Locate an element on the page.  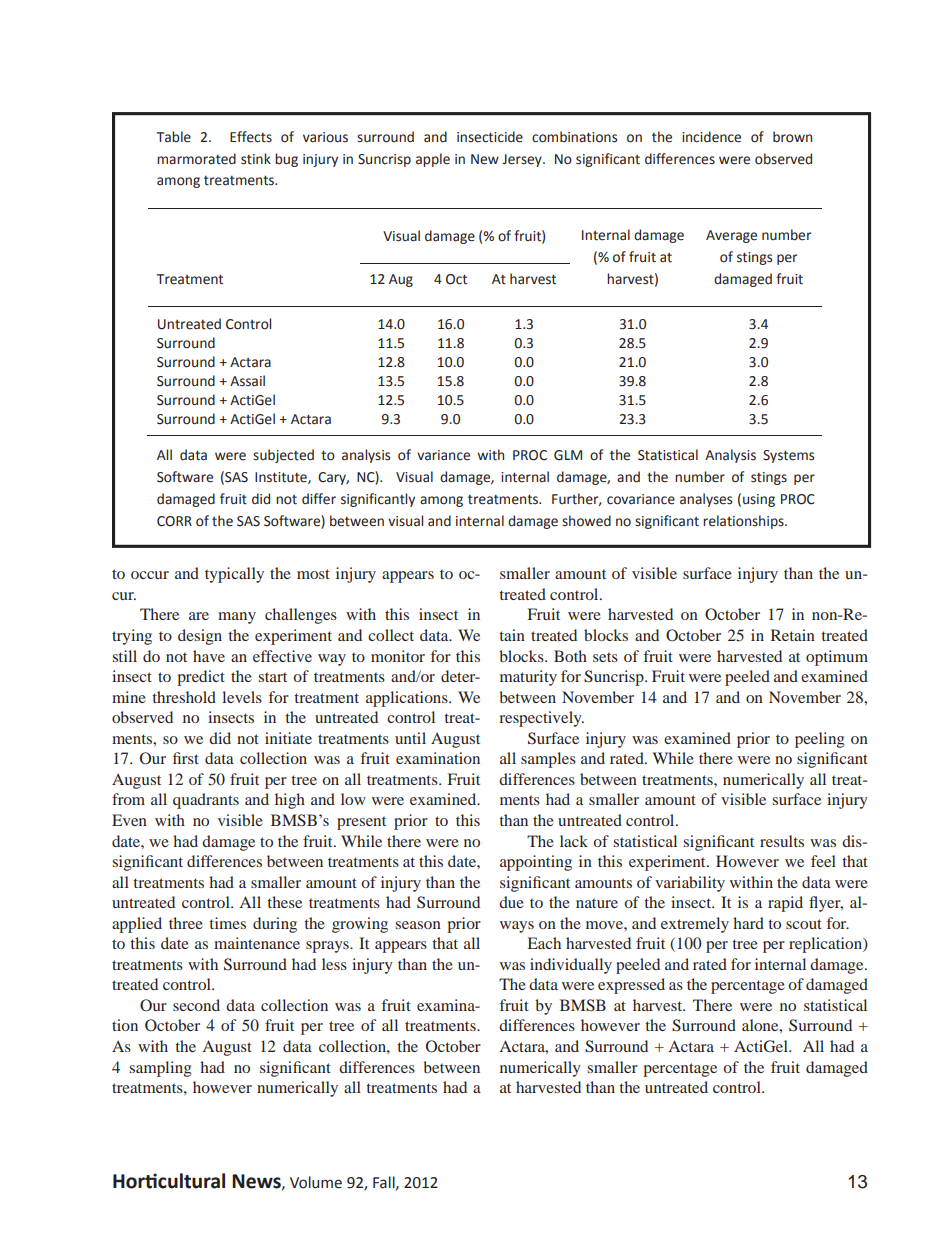
Effects is located at coordinates (251, 137).
